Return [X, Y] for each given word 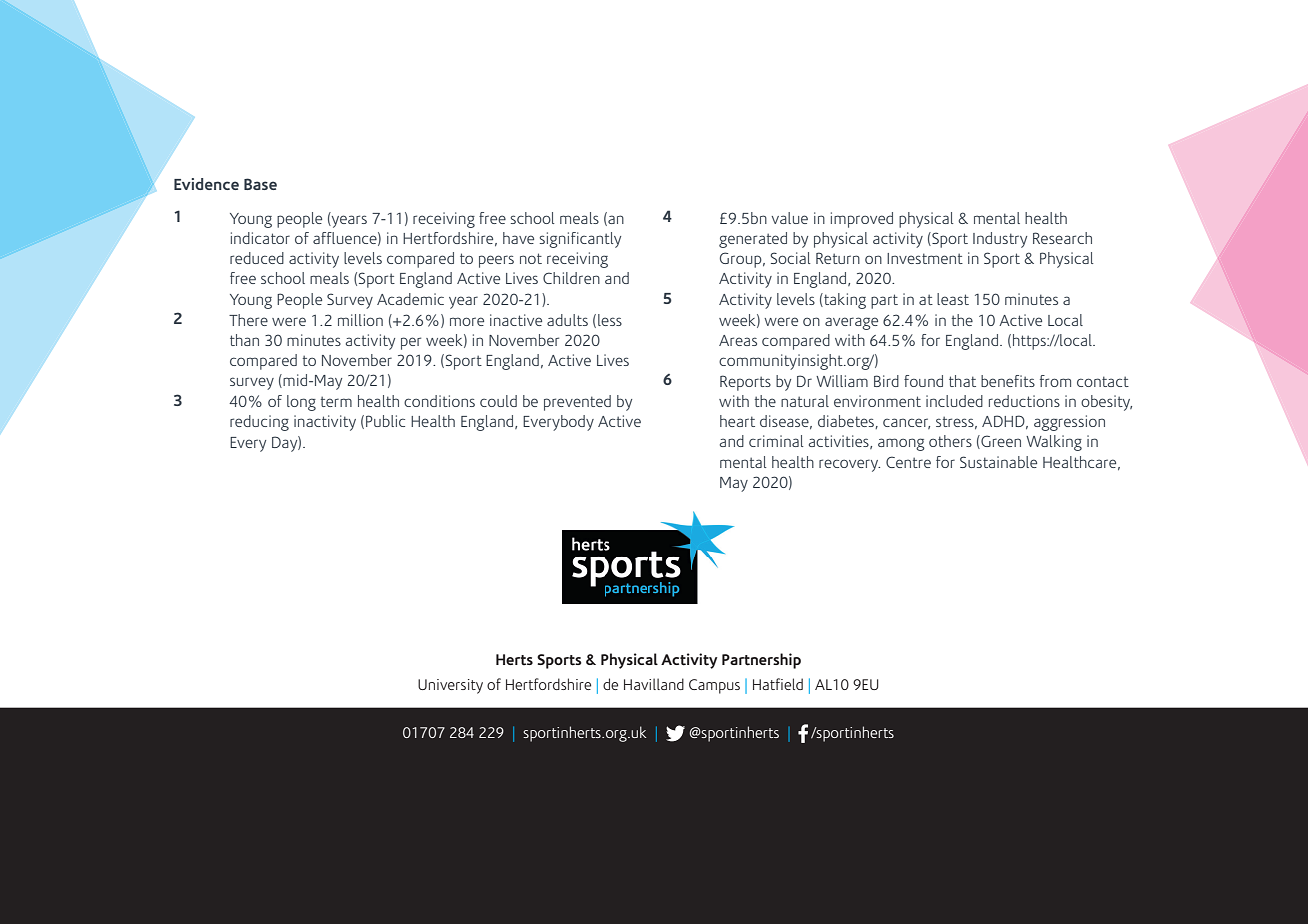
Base [260, 184]
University [450, 686]
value [790, 218]
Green [1000, 442]
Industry [1000, 240]
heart [737, 421]
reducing [259, 423]
